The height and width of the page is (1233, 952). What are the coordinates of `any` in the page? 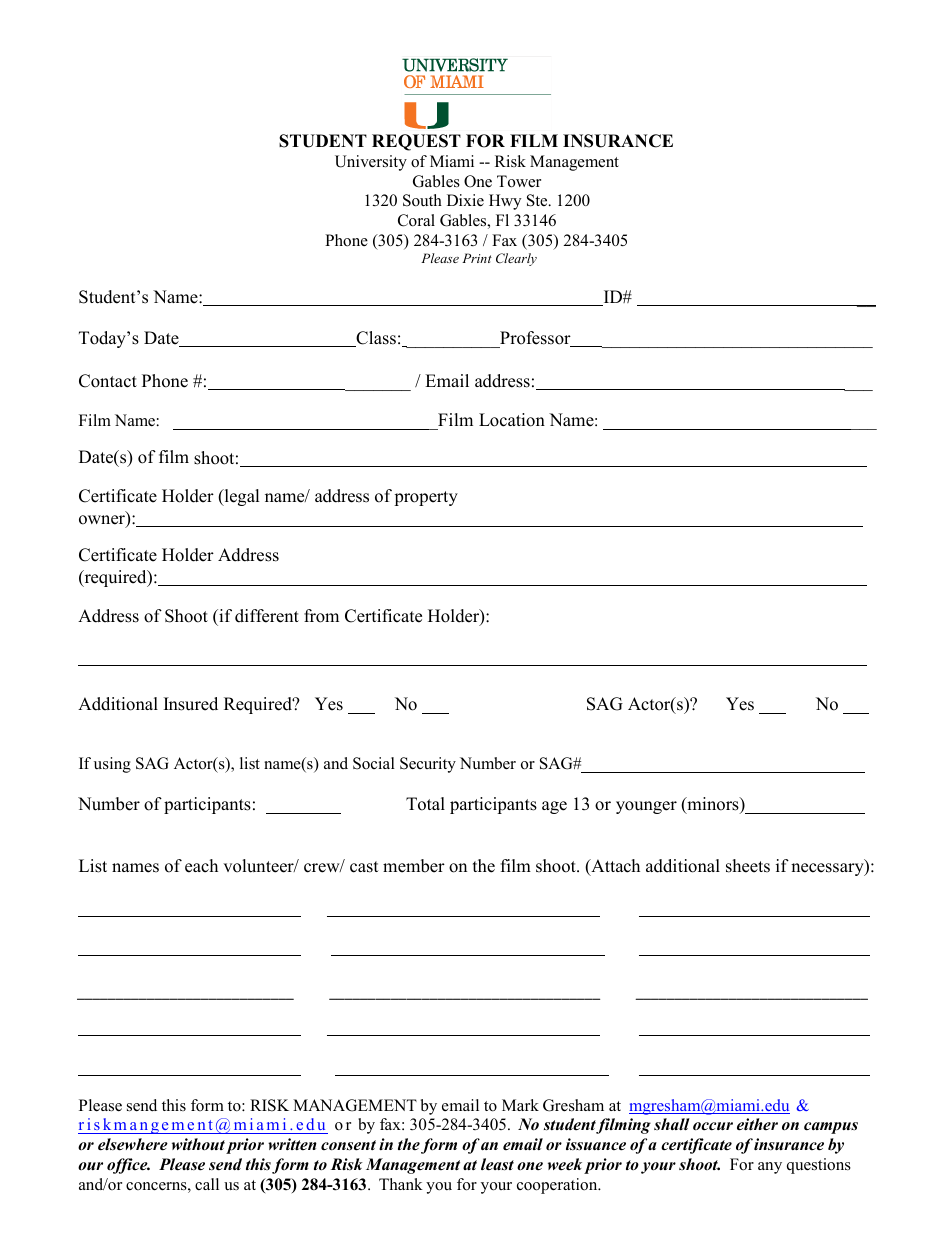 It's located at (770, 1168).
